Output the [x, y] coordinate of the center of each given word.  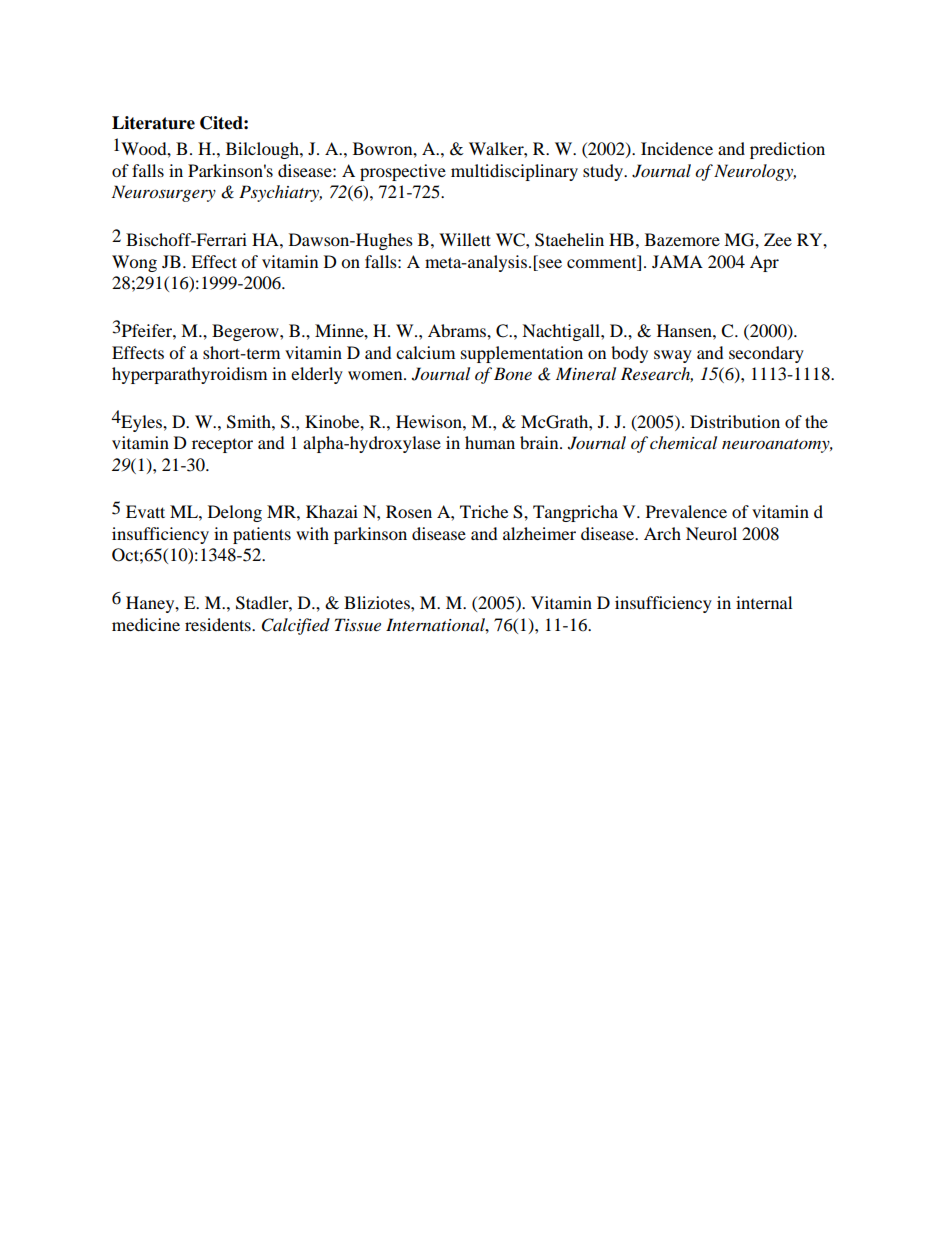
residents [219, 624]
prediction [787, 150]
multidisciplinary [514, 172]
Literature [153, 123]
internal [764, 602]
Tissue [358, 624]
